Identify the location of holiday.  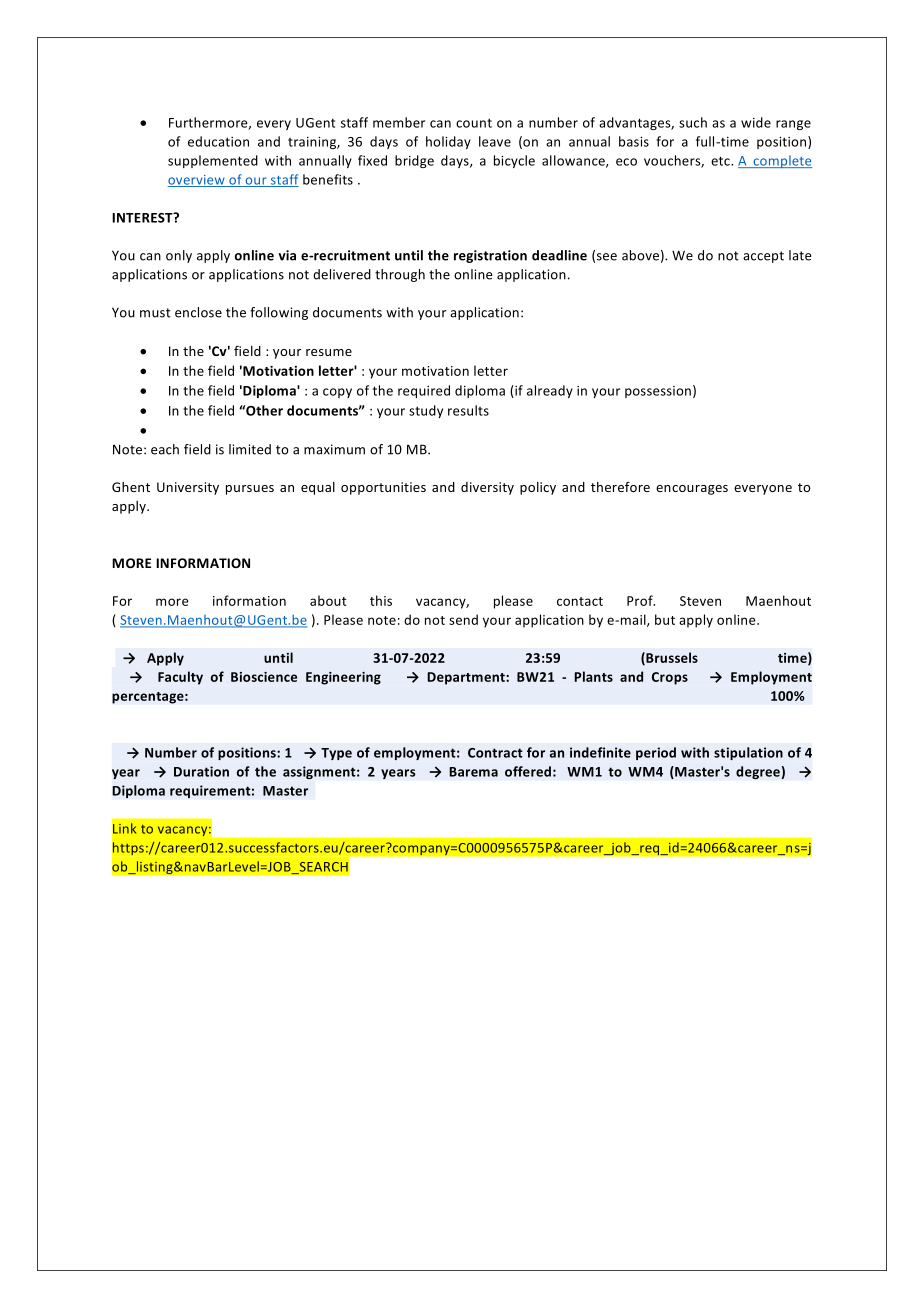
(448, 142).
